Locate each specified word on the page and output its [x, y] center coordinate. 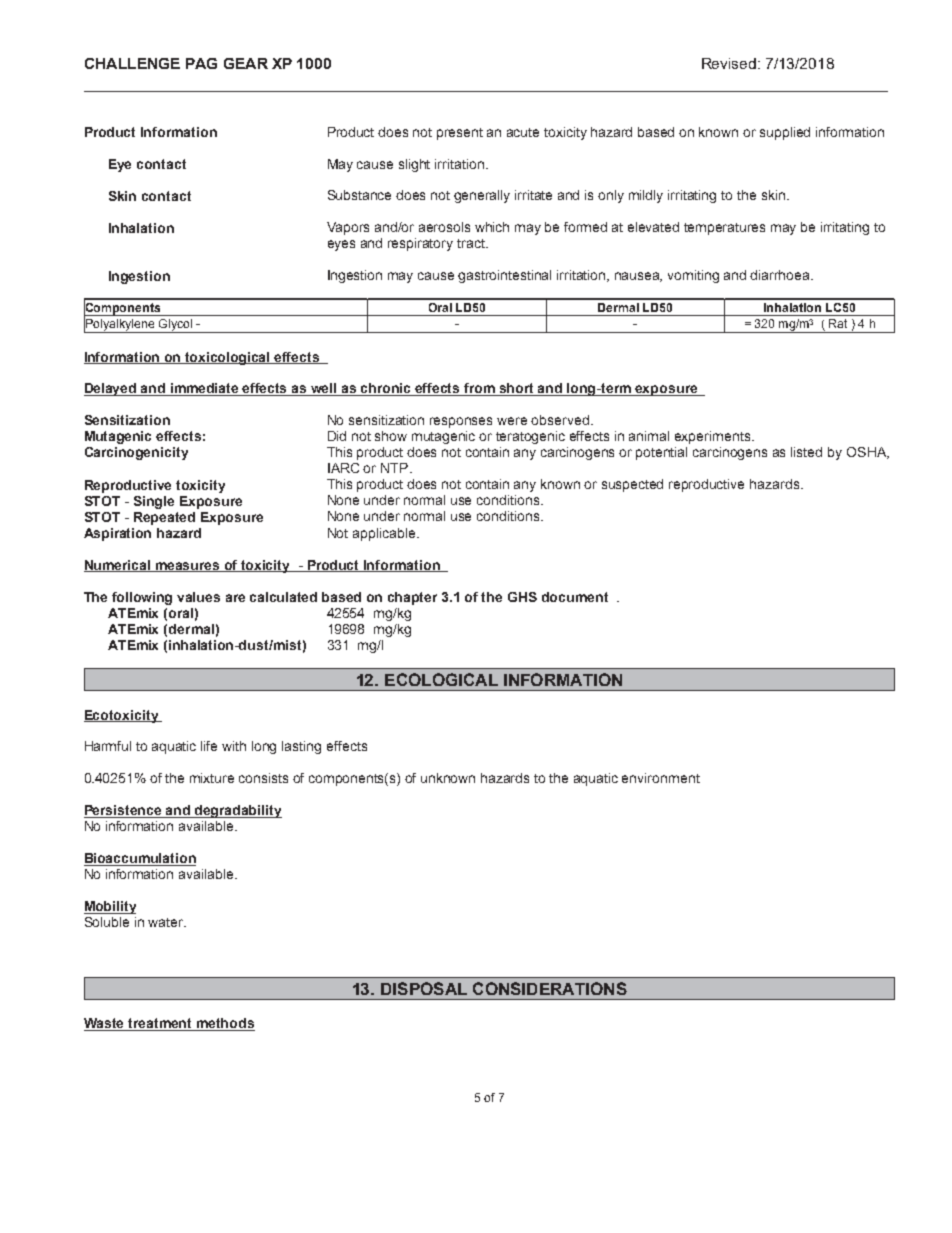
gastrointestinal [504, 276]
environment [661, 778]
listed [806, 452]
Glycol [175, 326]
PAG [201, 63]
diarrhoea [781, 275]
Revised [730, 63]
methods [225, 1024]
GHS [522, 597]
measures [188, 567]
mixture [212, 778]
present [460, 134]
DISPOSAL [424, 988]
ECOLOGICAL [441, 679]
